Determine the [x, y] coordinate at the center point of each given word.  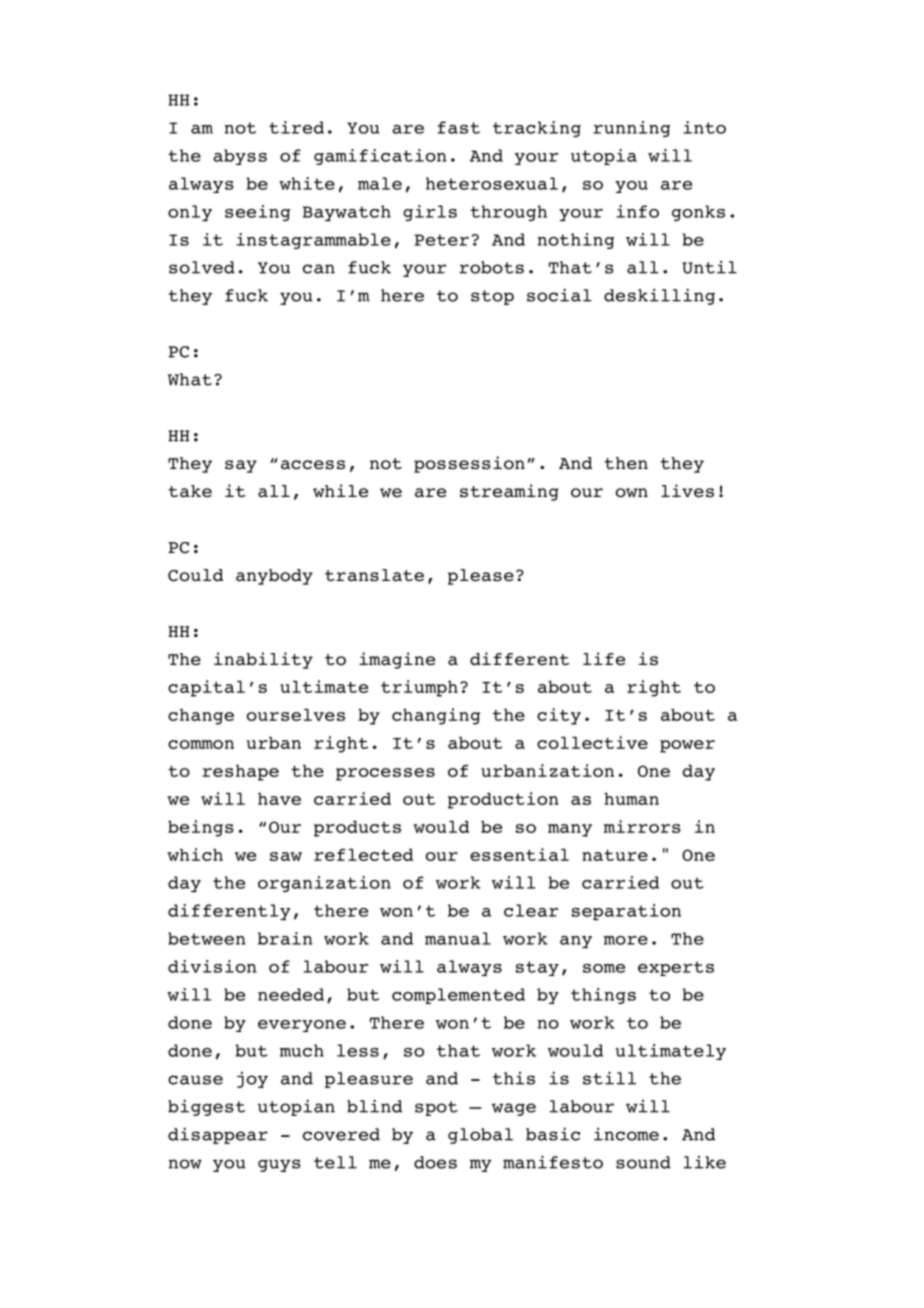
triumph [419, 688]
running [631, 129]
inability [263, 660]
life [604, 659]
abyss [240, 157]
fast [459, 127]
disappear [218, 1135]
